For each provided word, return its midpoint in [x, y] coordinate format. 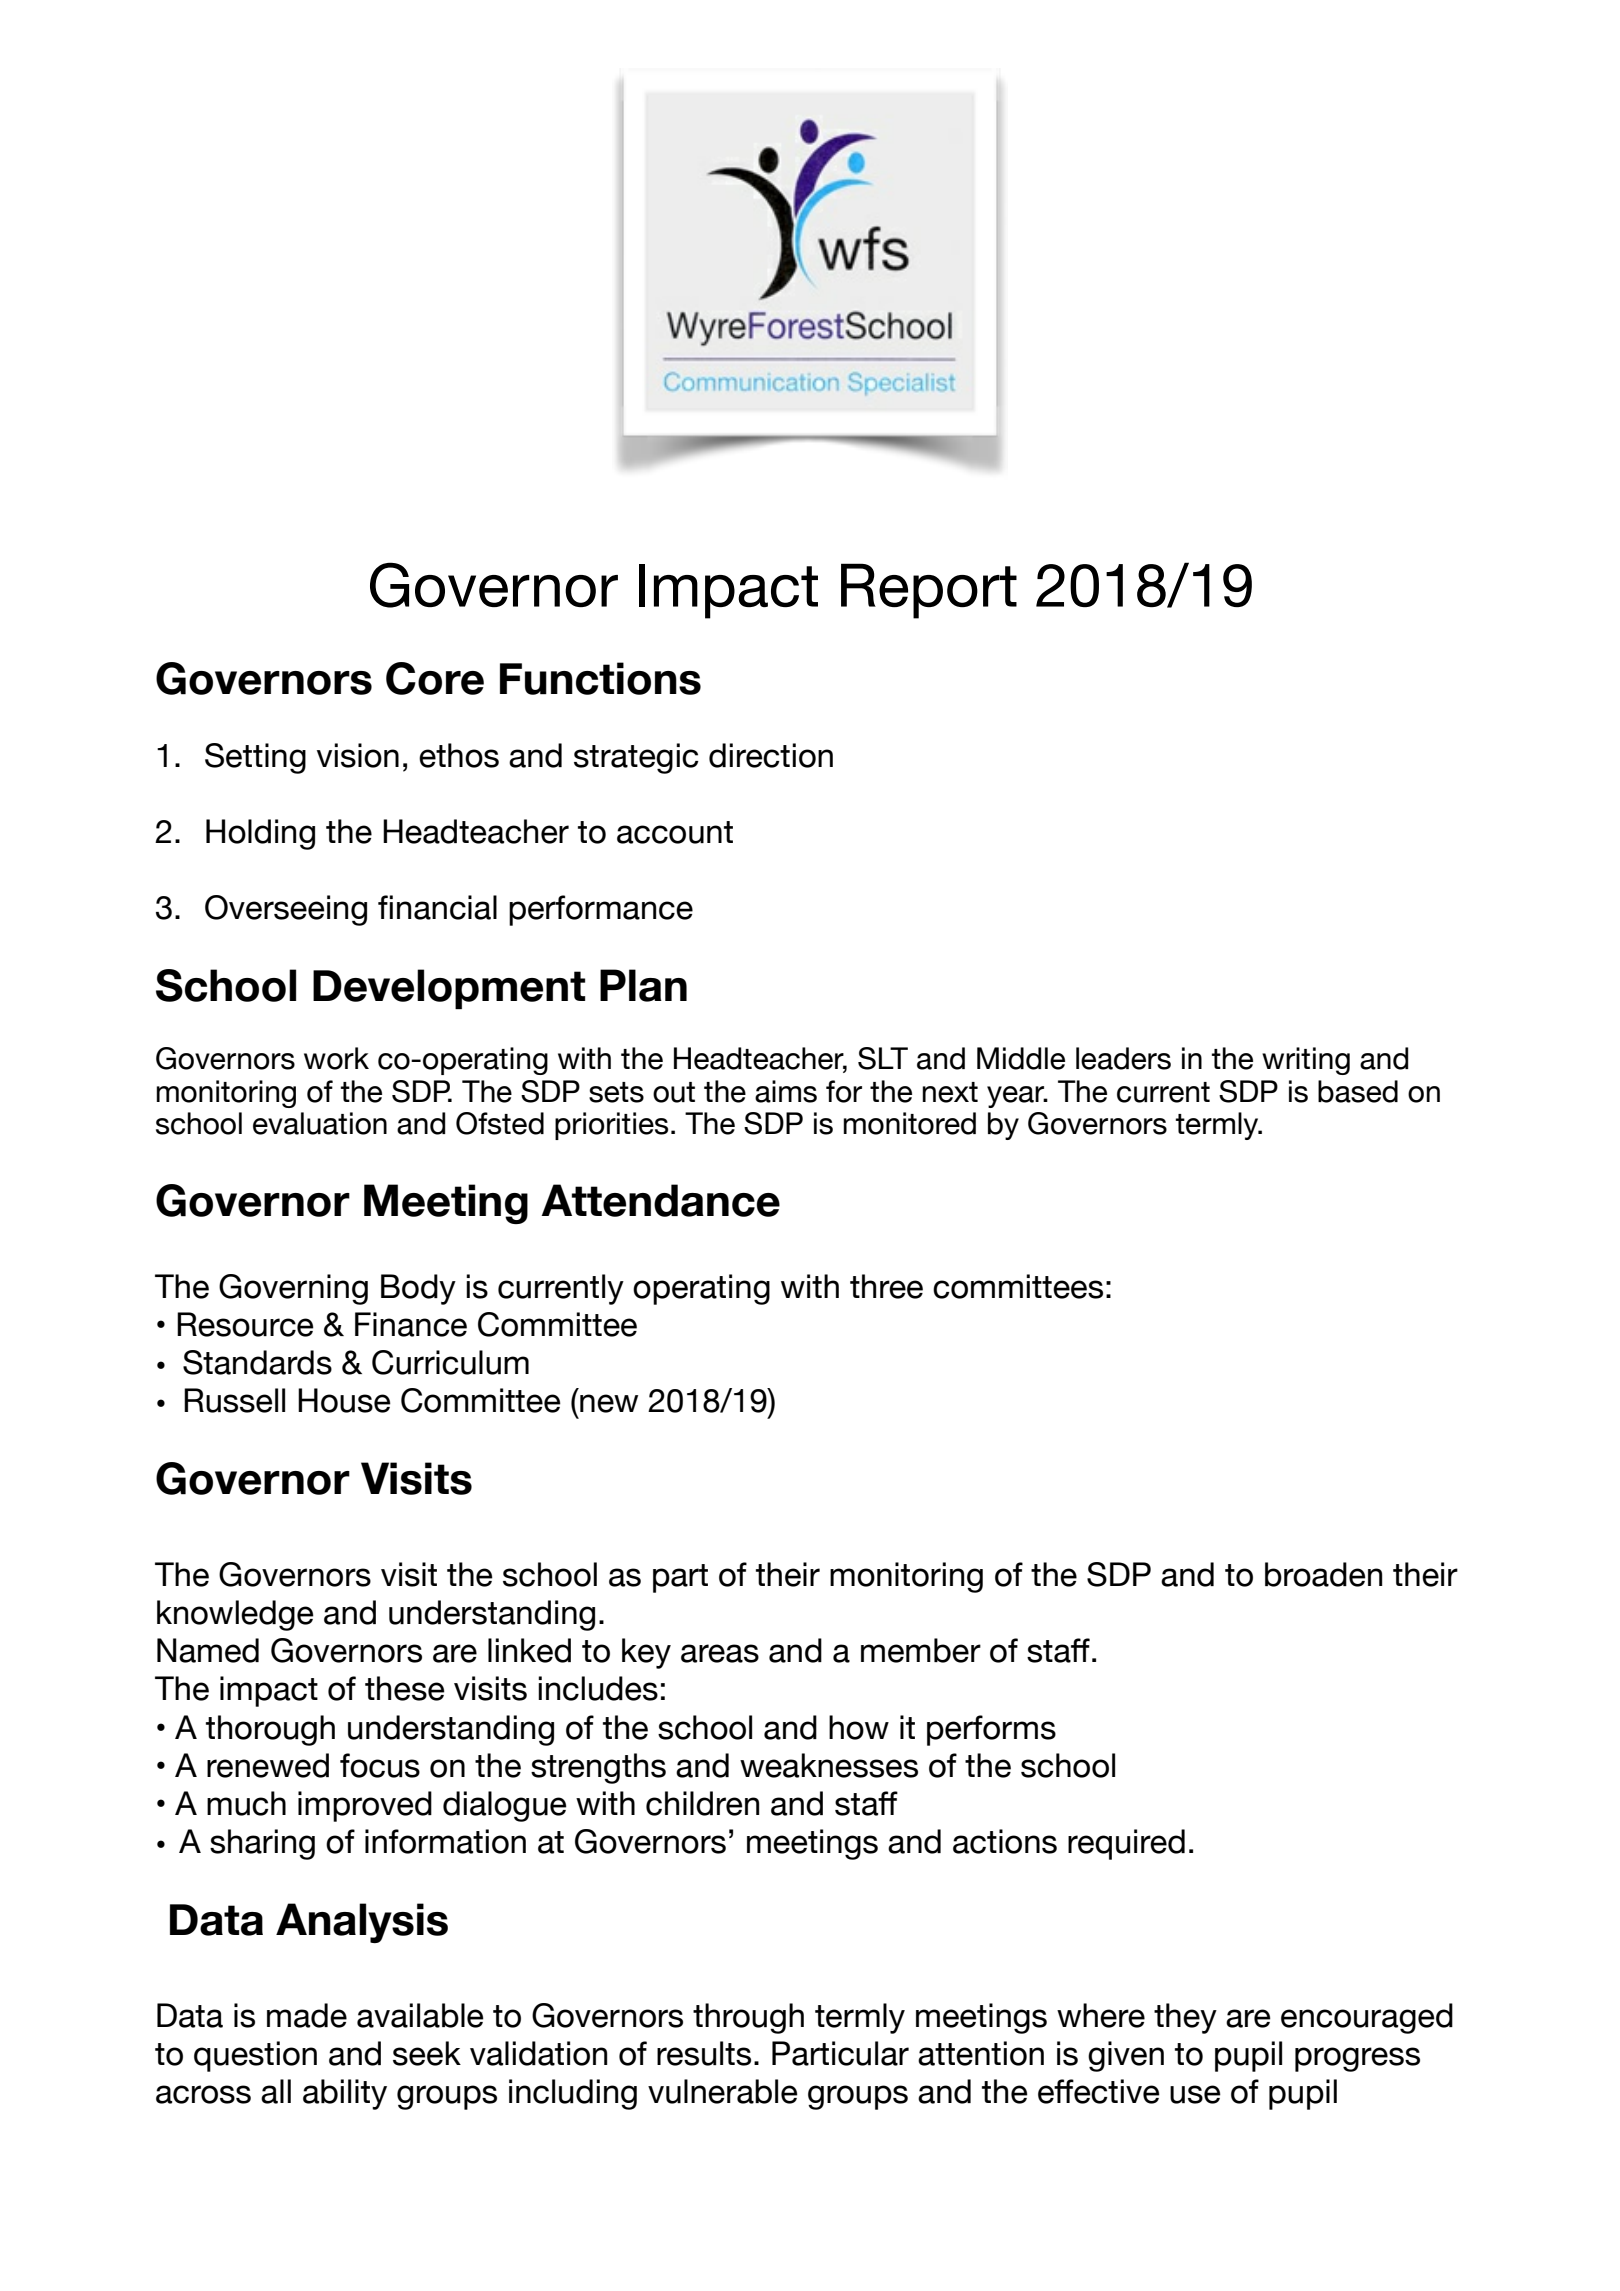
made [307, 2015]
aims [786, 1091]
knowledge [235, 1615]
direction [771, 755]
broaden [1323, 1574]
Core [435, 678]
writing [1306, 1061]
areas [720, 1653]
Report [929, 591]
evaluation [320, 1123]
